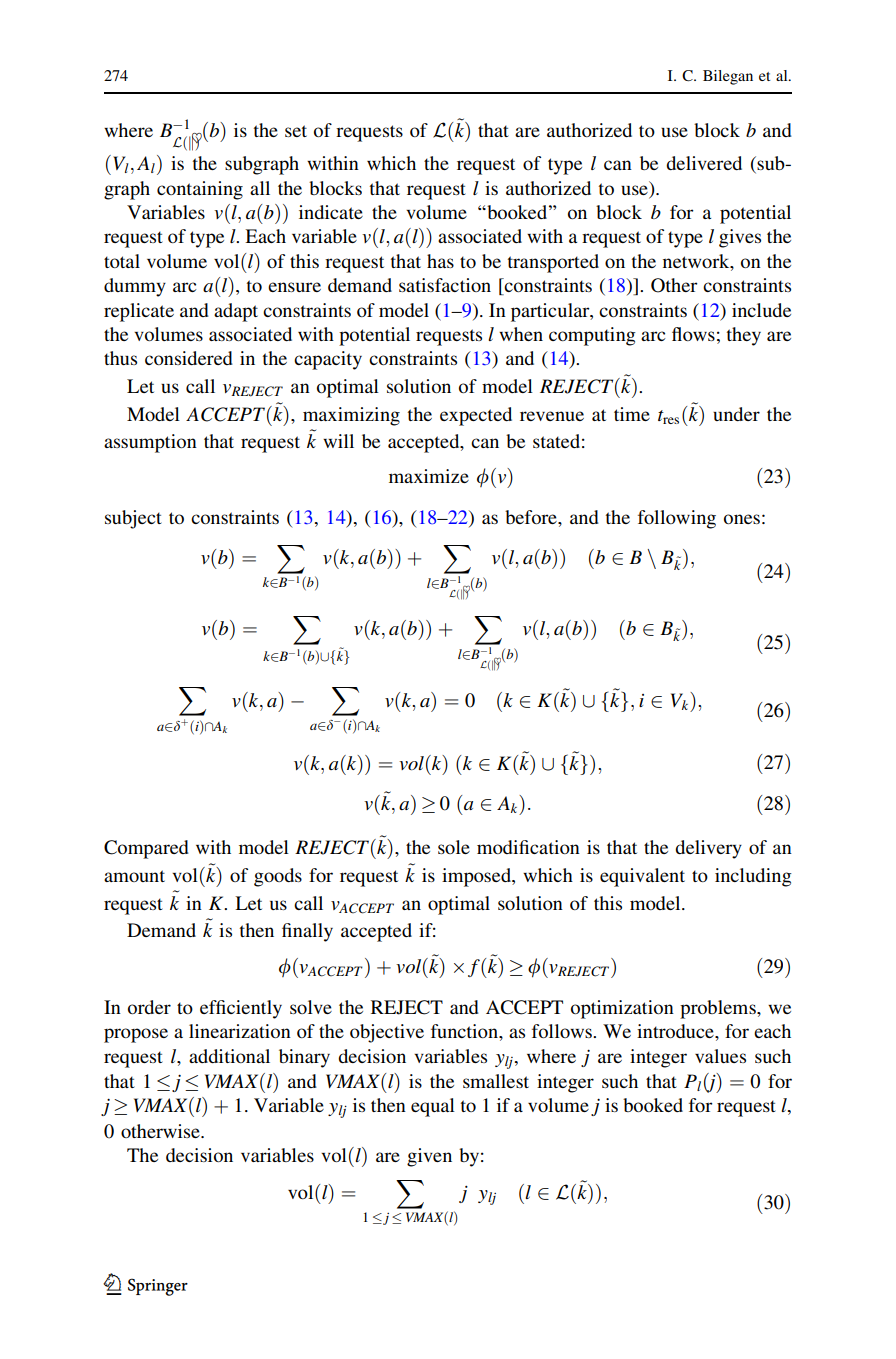  I want to click on maximize, so click(429, 476).
